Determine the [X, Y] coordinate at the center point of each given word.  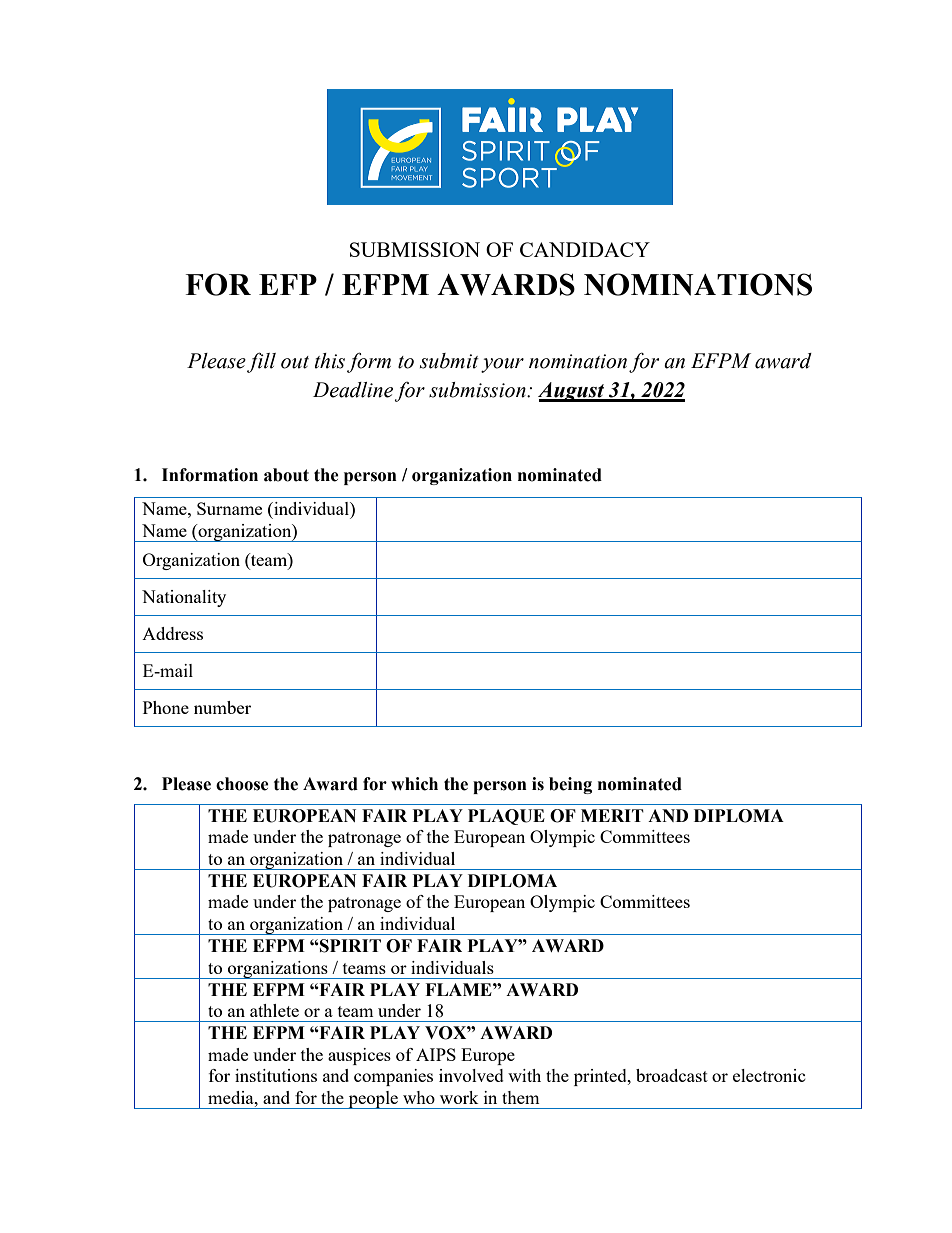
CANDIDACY [585, 249]
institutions [276, 1075]
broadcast [672, 1075]
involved [471, 1075]
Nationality [184, 598]
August [572, 392]
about [286, 475]
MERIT [612, 815]
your [502, 365]
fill [261, 362]
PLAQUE [506, 817]
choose [242, 784]
